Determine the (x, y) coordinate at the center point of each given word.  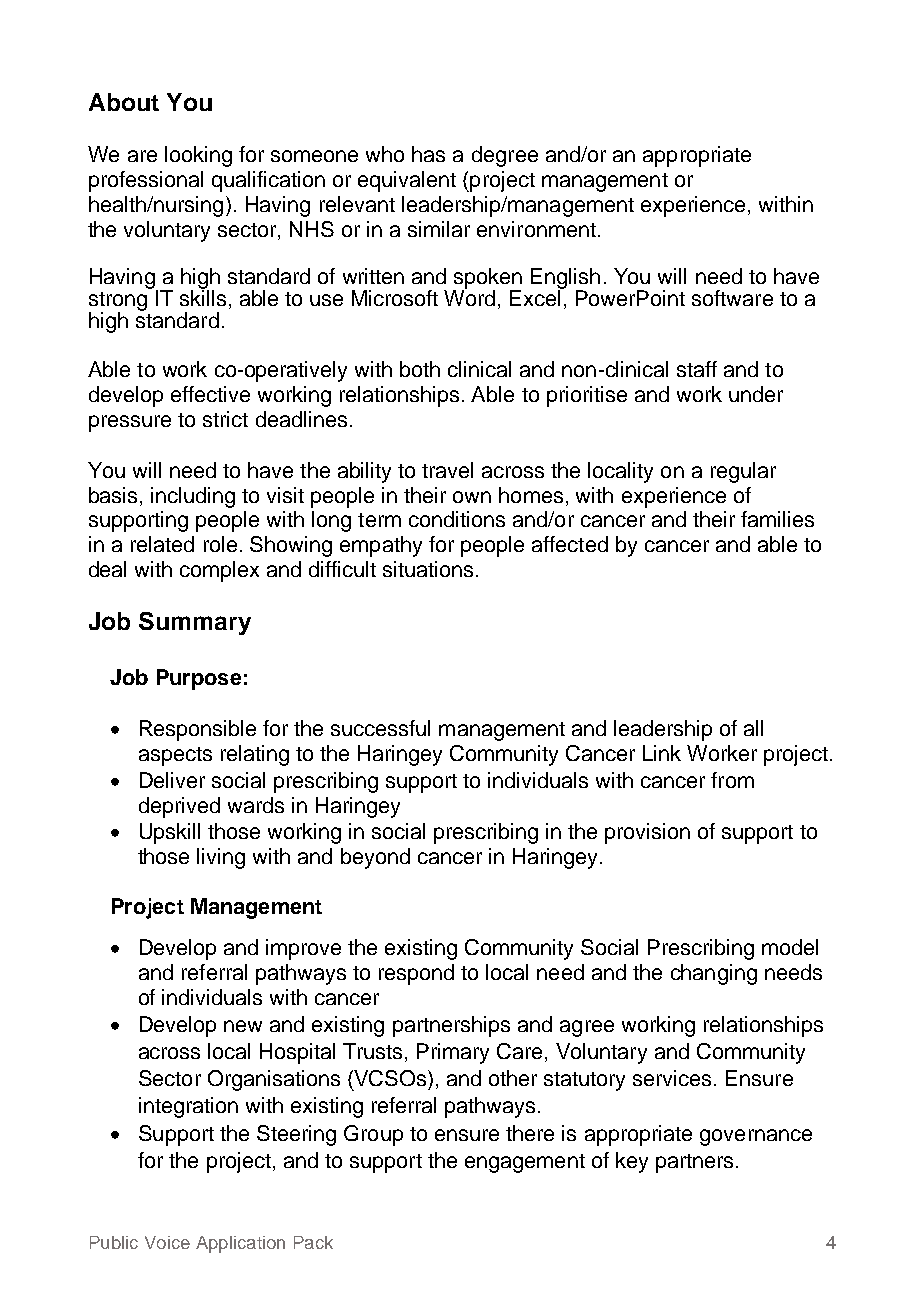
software (732, 298)
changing (714, 974)
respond (416, 974)
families (777, 519)
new (243, 1026)
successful (380, 728)
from (732, 780)
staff (697, 369)
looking (198, 156)
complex (219, 571)
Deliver (172, 780)
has (428, 154)
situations (428, 569)
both (420, 369)
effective (210, 394)
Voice (167, 1242)
